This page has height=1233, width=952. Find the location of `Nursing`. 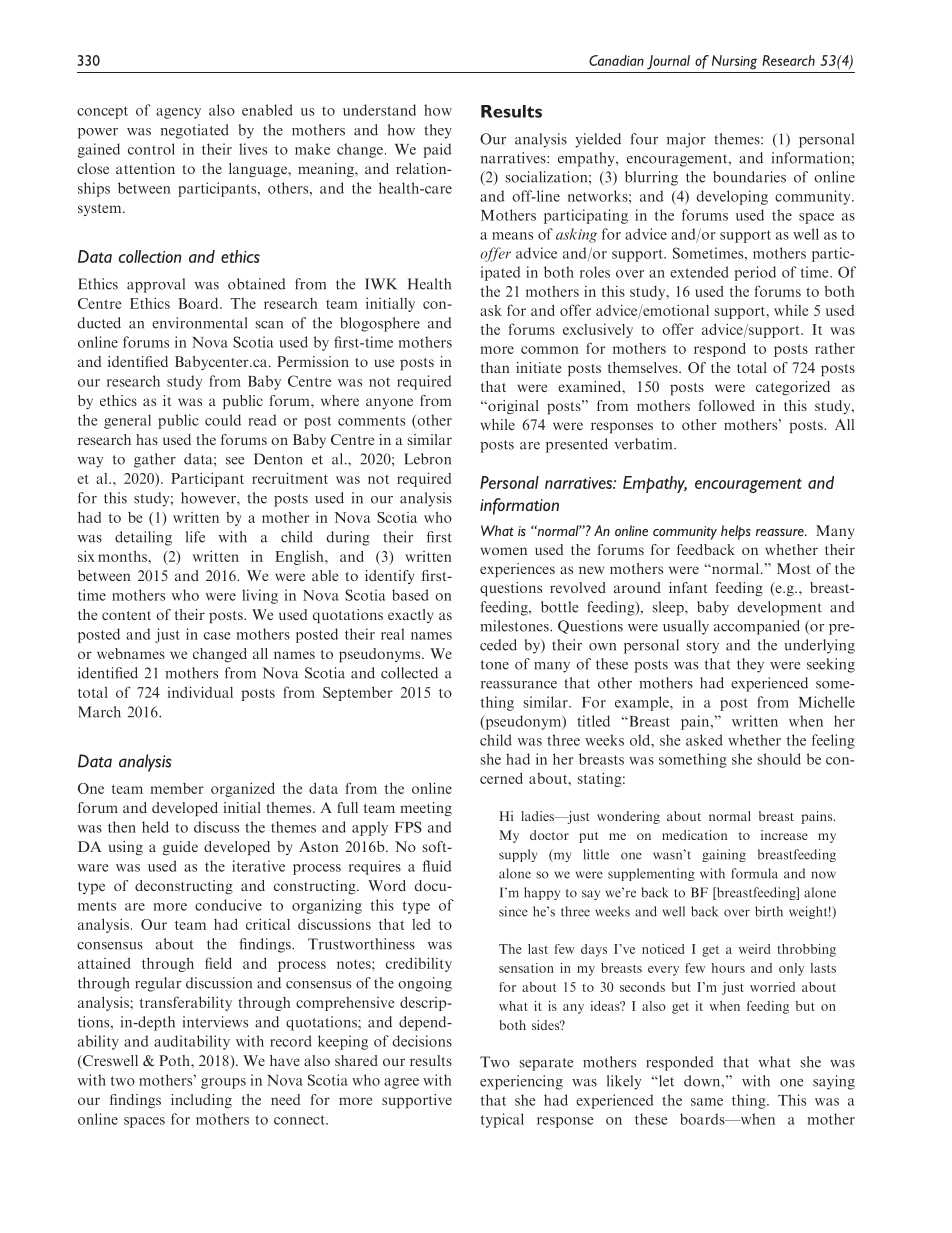

Nursing is located at coordinates (734, 62).
